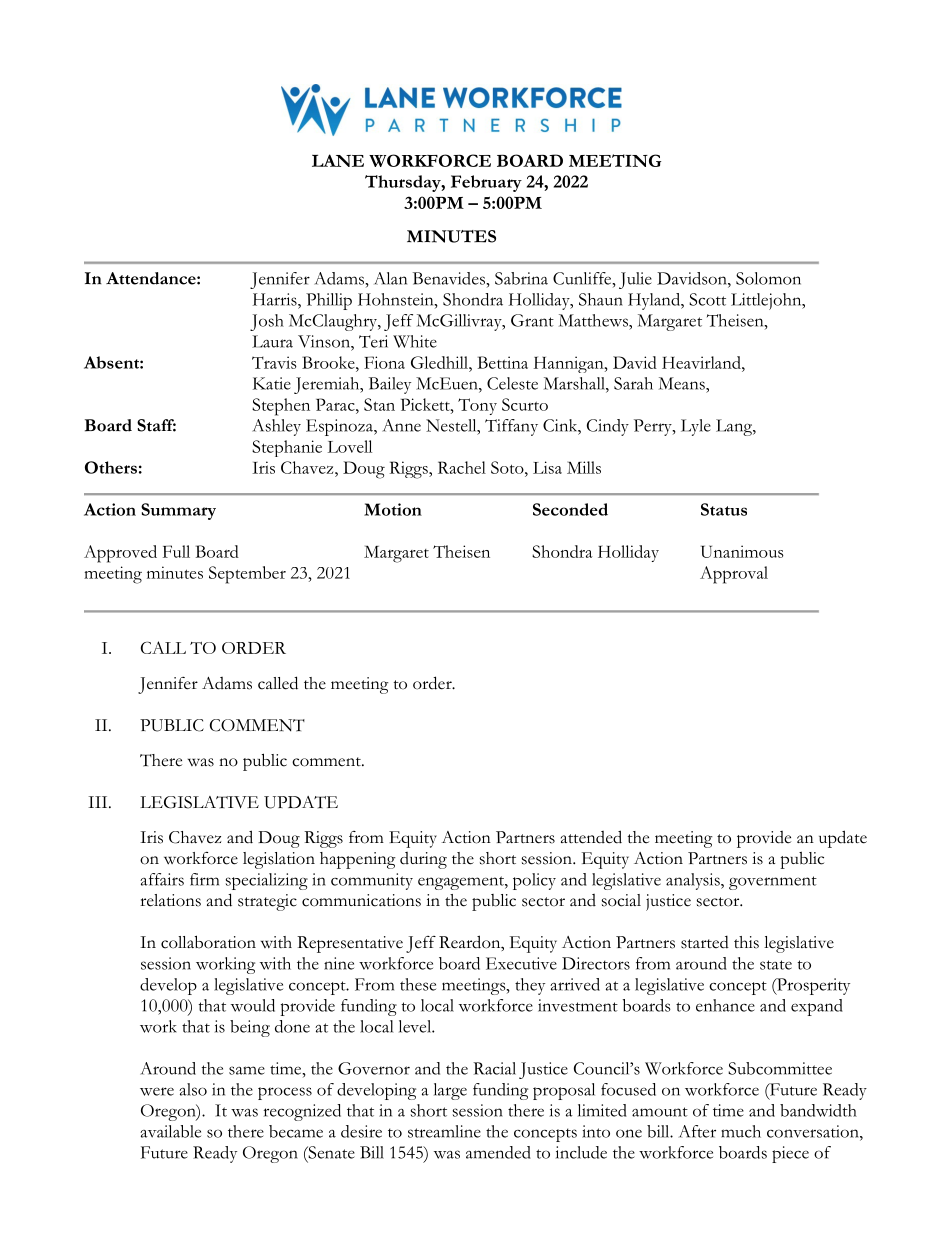 The width and height of the screenshot is (952, 1233). Describe the element at coordinates (734, 575) in the screenshot. I see `Approval` at that location.
